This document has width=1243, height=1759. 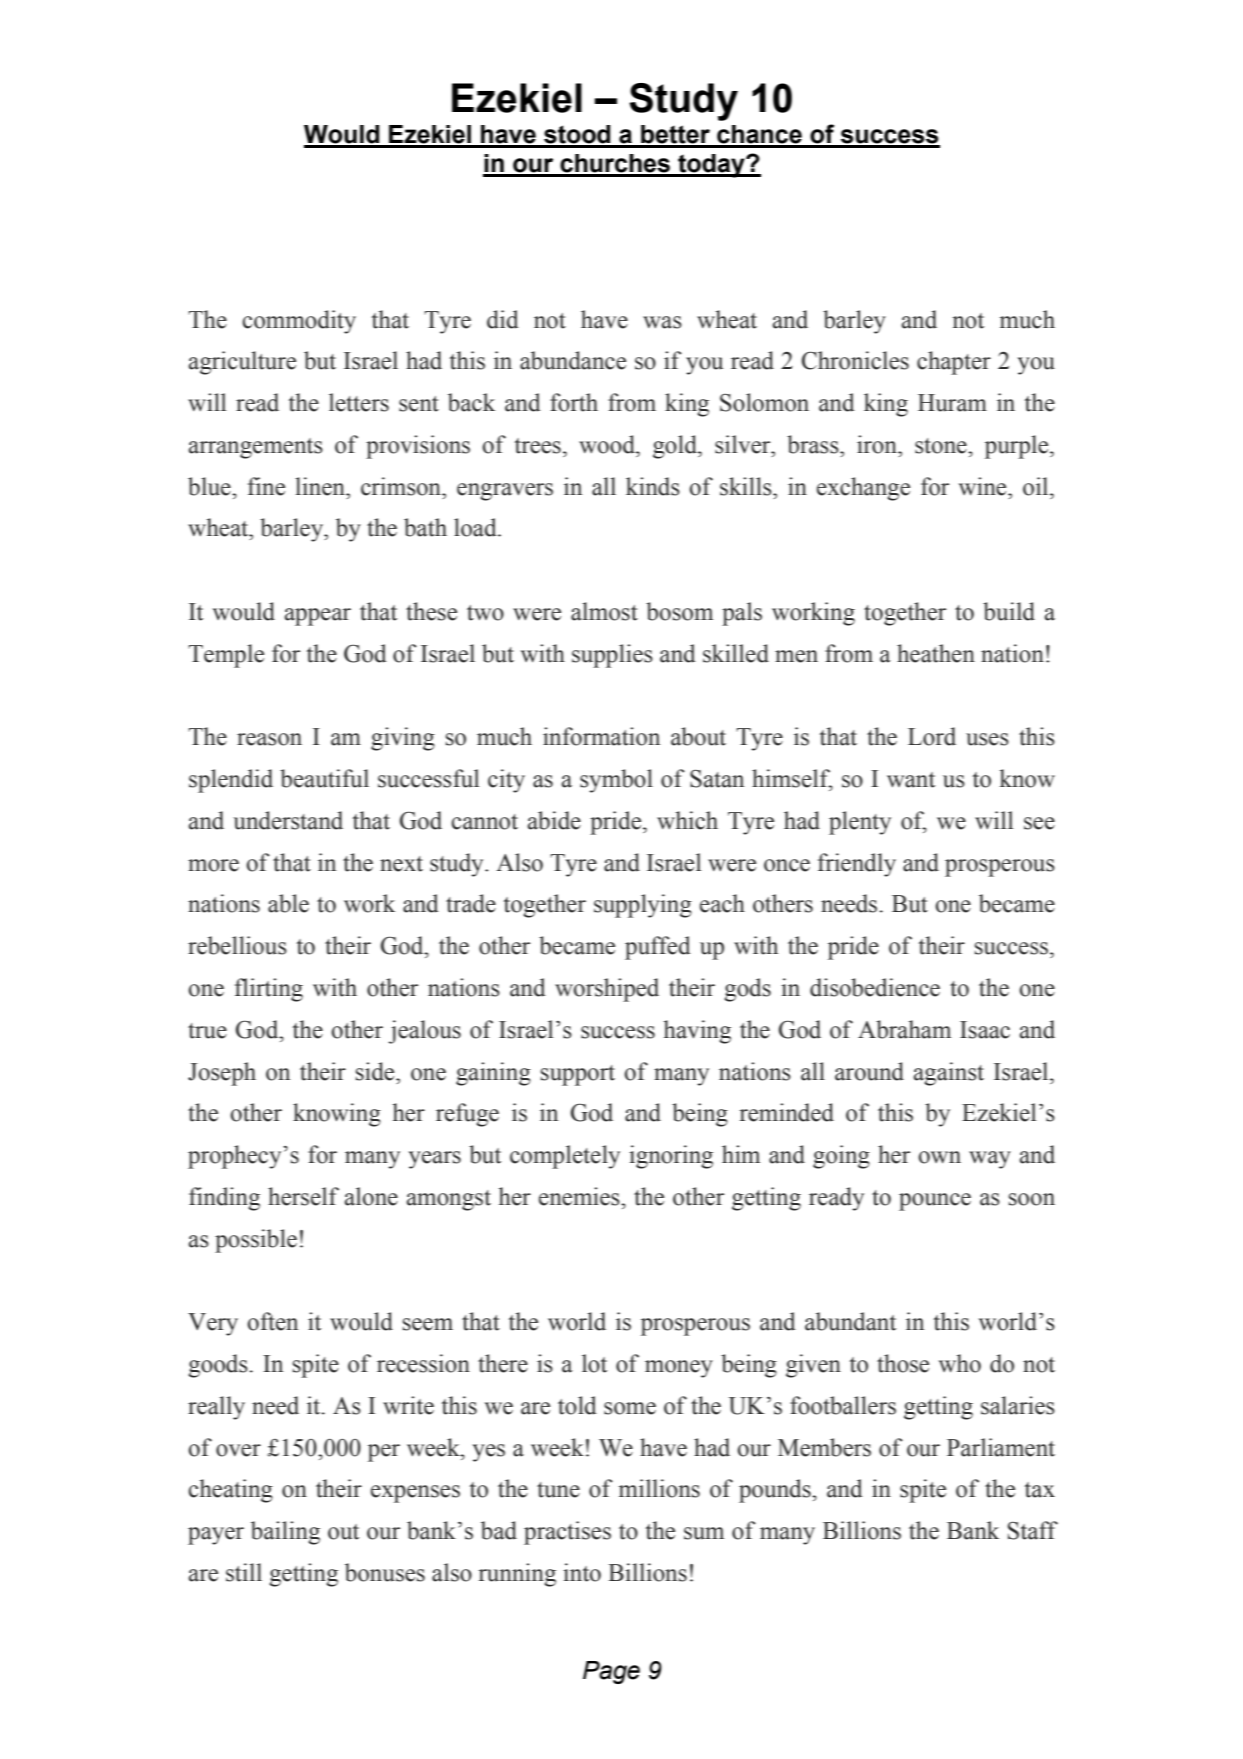 What do you see at coordinates (244, 1572) in the document?
I see `still` at bounding box center [244, 1572].
